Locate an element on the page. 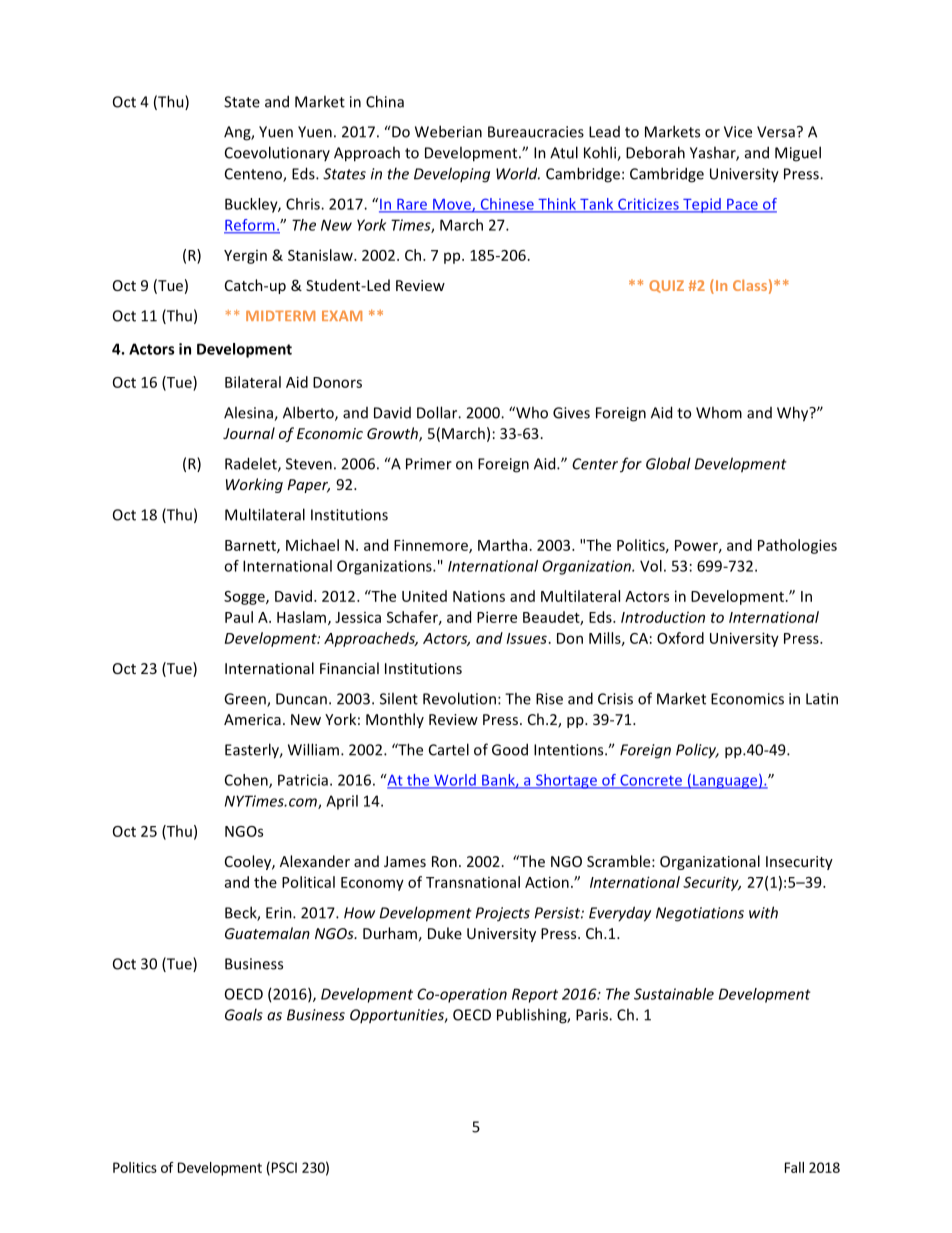 Image resolution: width=952 pixels, height=1233 pixels. Gives is located at coordinates (571, 413).
